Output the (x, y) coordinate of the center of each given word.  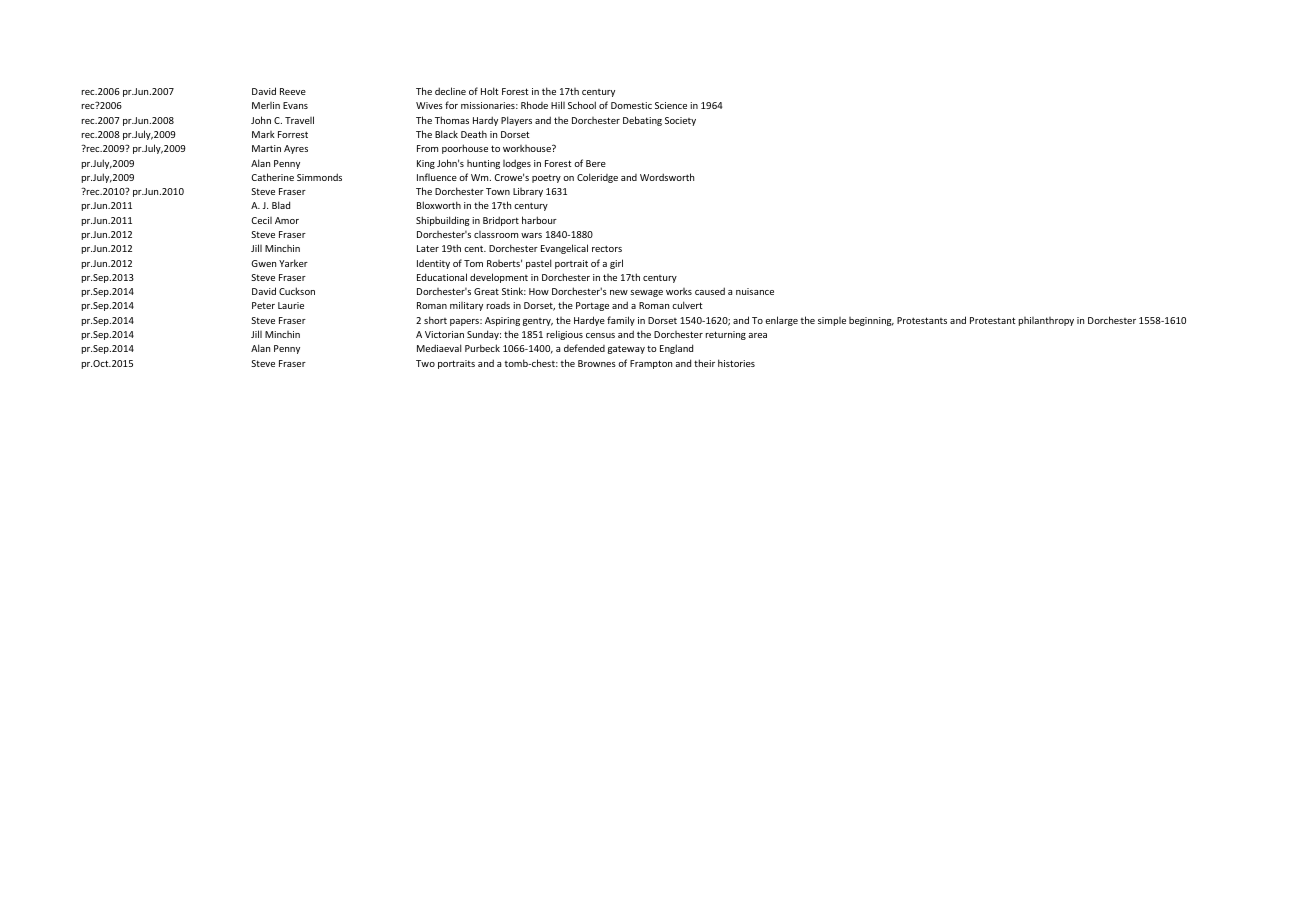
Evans (295, 105)
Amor (287, 220)
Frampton (651, 364)
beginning (871, 321)
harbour (539, 220)
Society (680, 121)
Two (425, 363)
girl (616, 264)
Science (671, 105)
